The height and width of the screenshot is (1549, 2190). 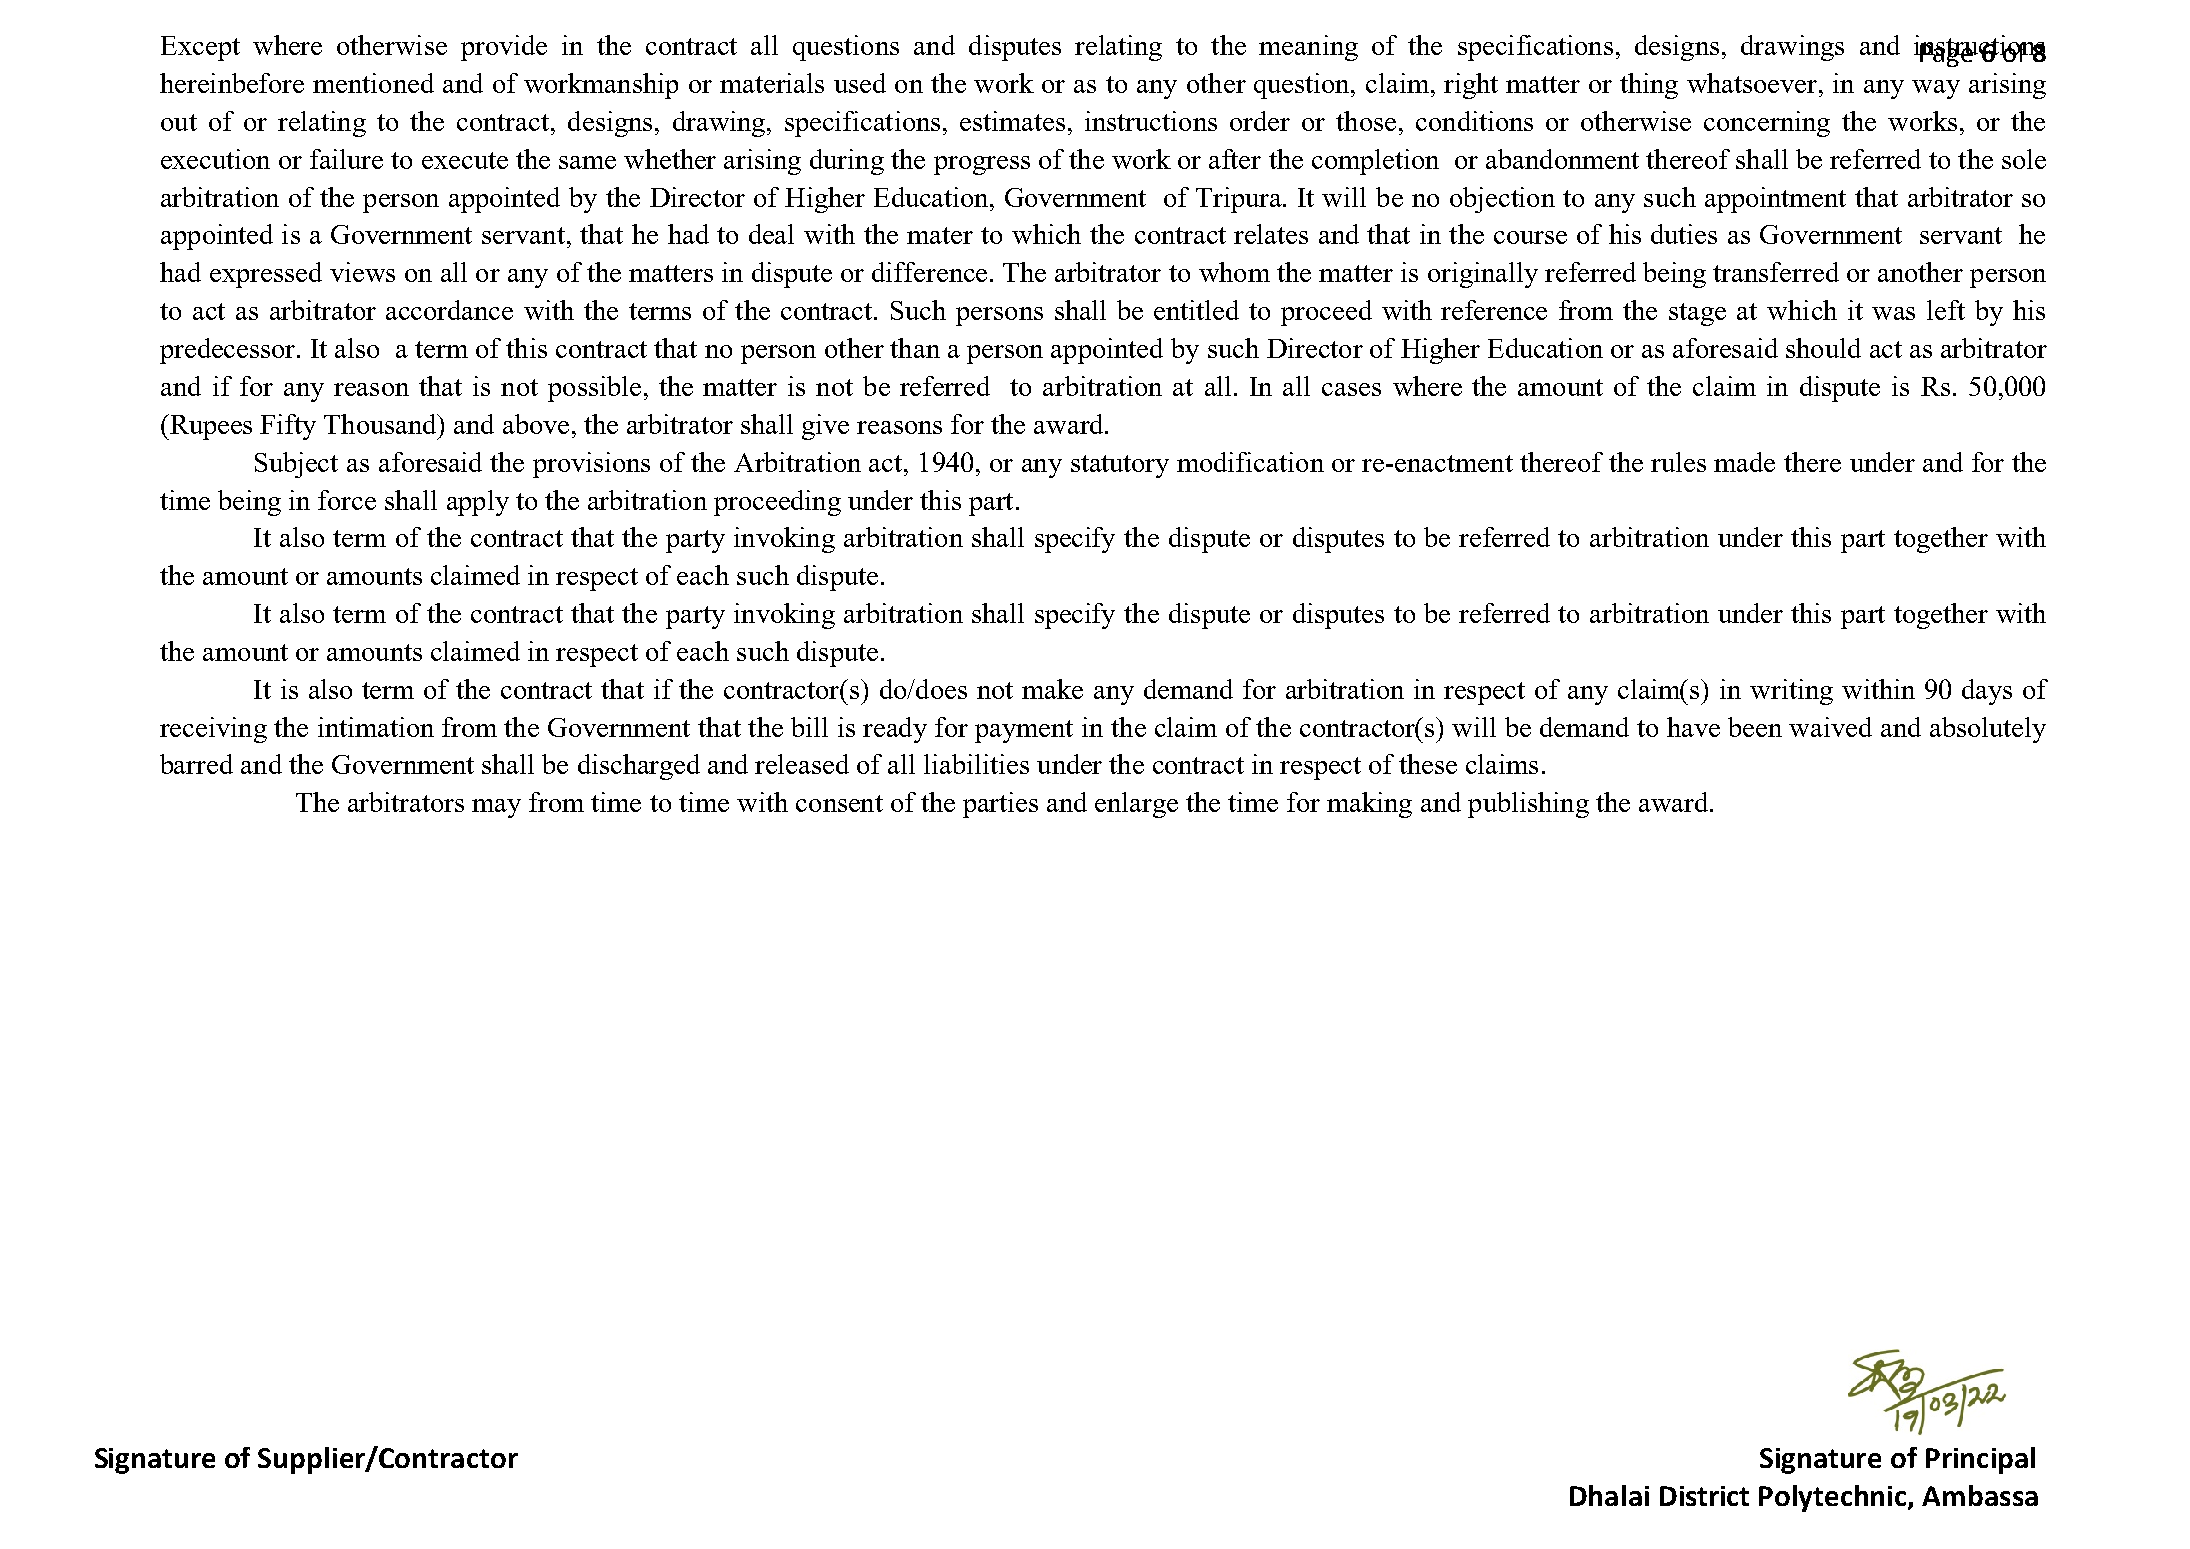 What do you see at coordinates (1528, 805) in the screenshot?
I see `publishing` at bounding box center [1528, 805].
